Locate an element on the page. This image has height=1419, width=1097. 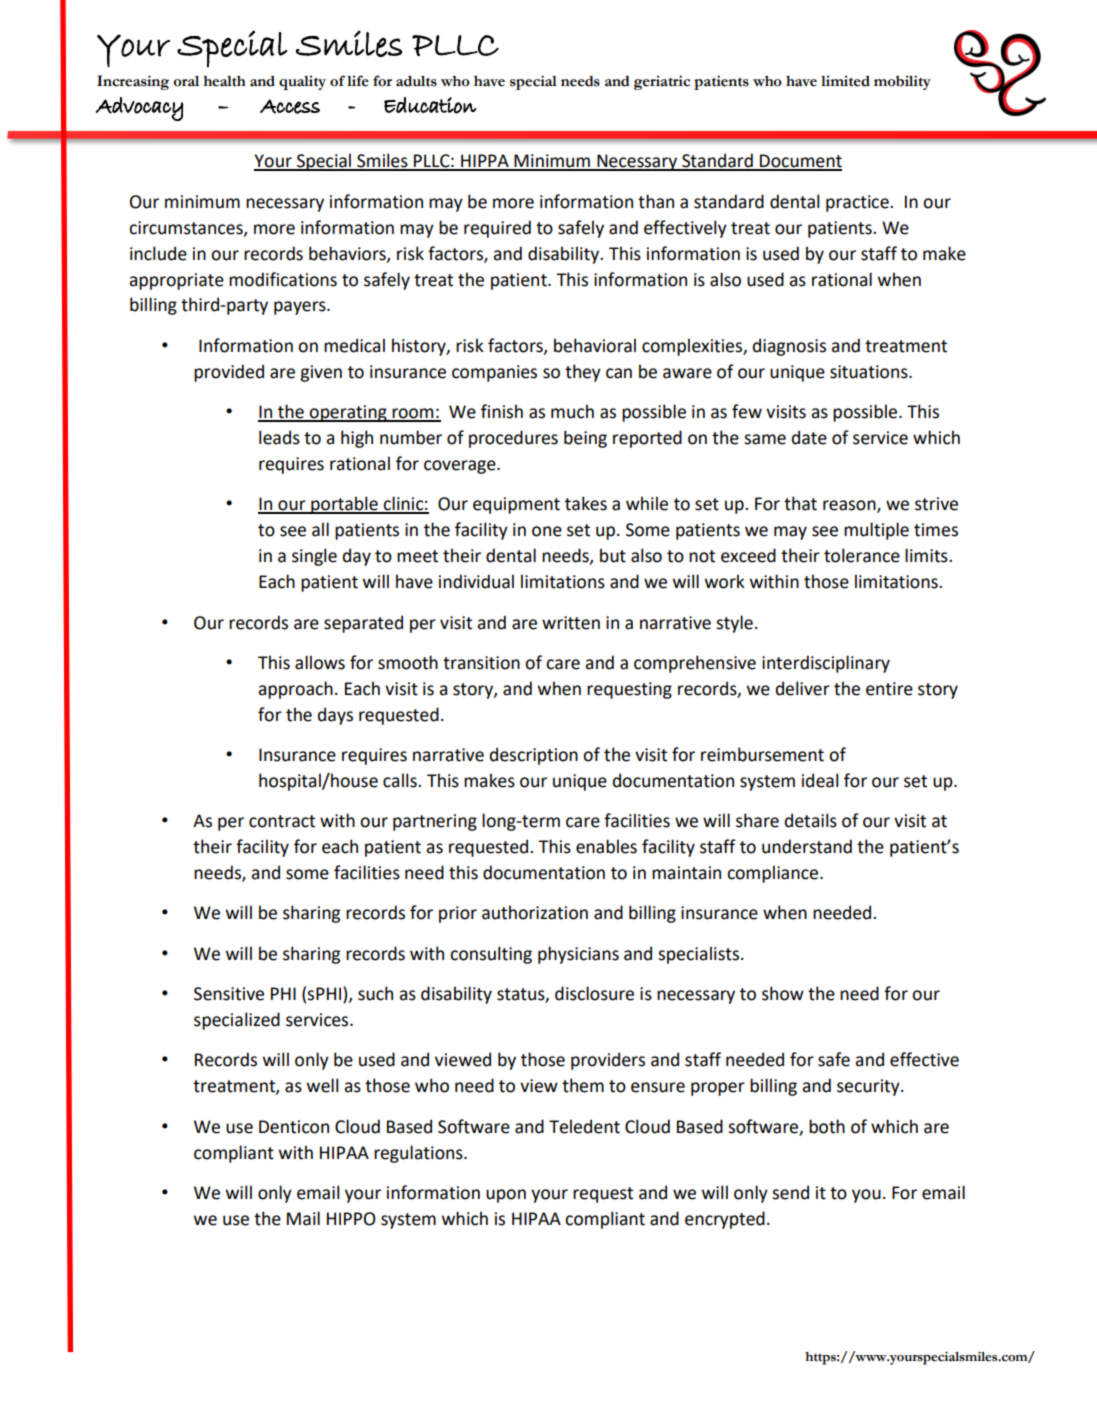
tolerance is located at coordinates (862, 555).
